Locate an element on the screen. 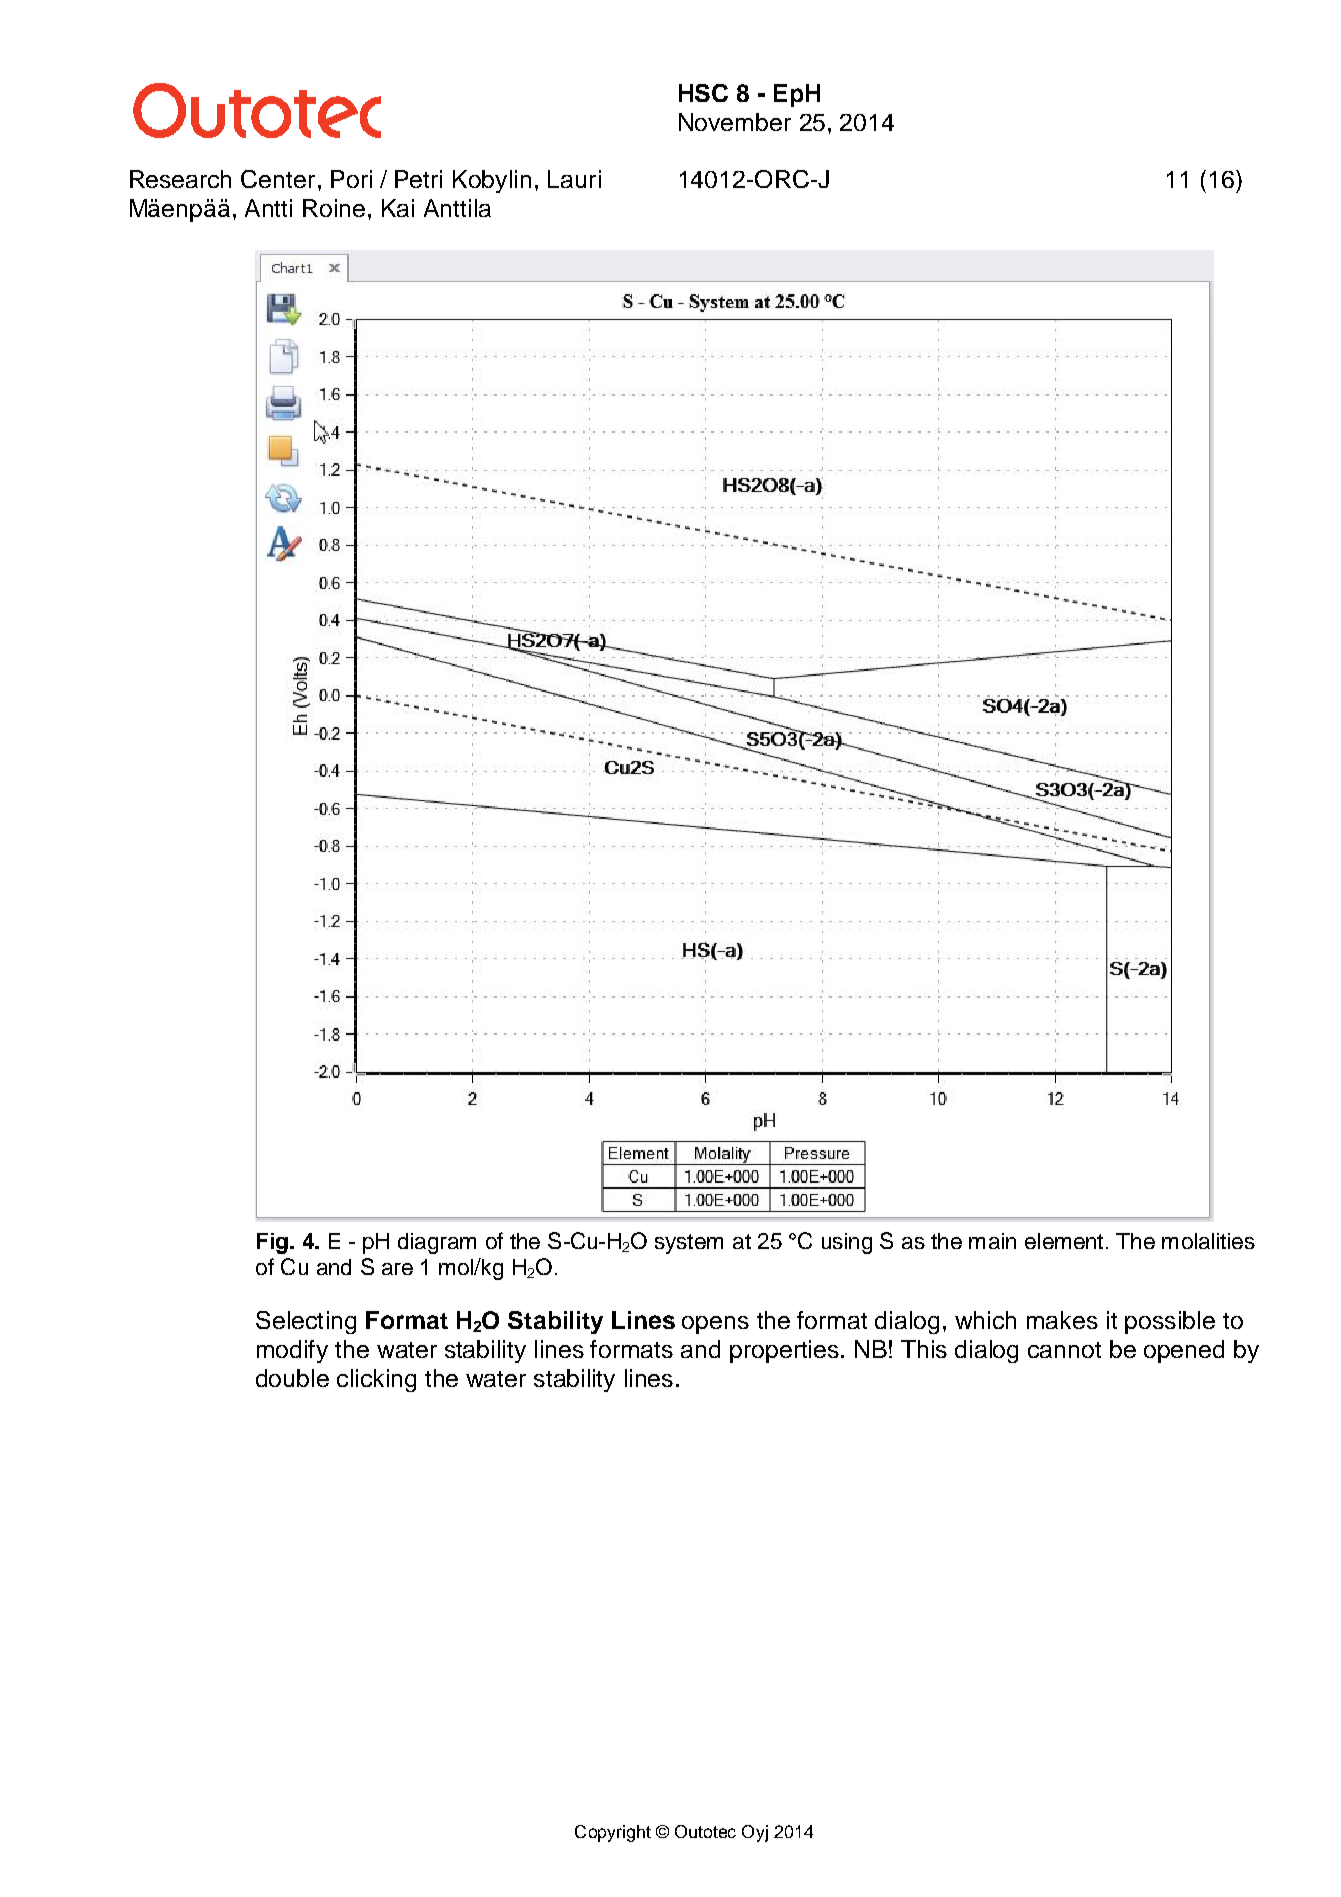 The image size is (1341, 1897). double is located at coordinates (292, 1378).
